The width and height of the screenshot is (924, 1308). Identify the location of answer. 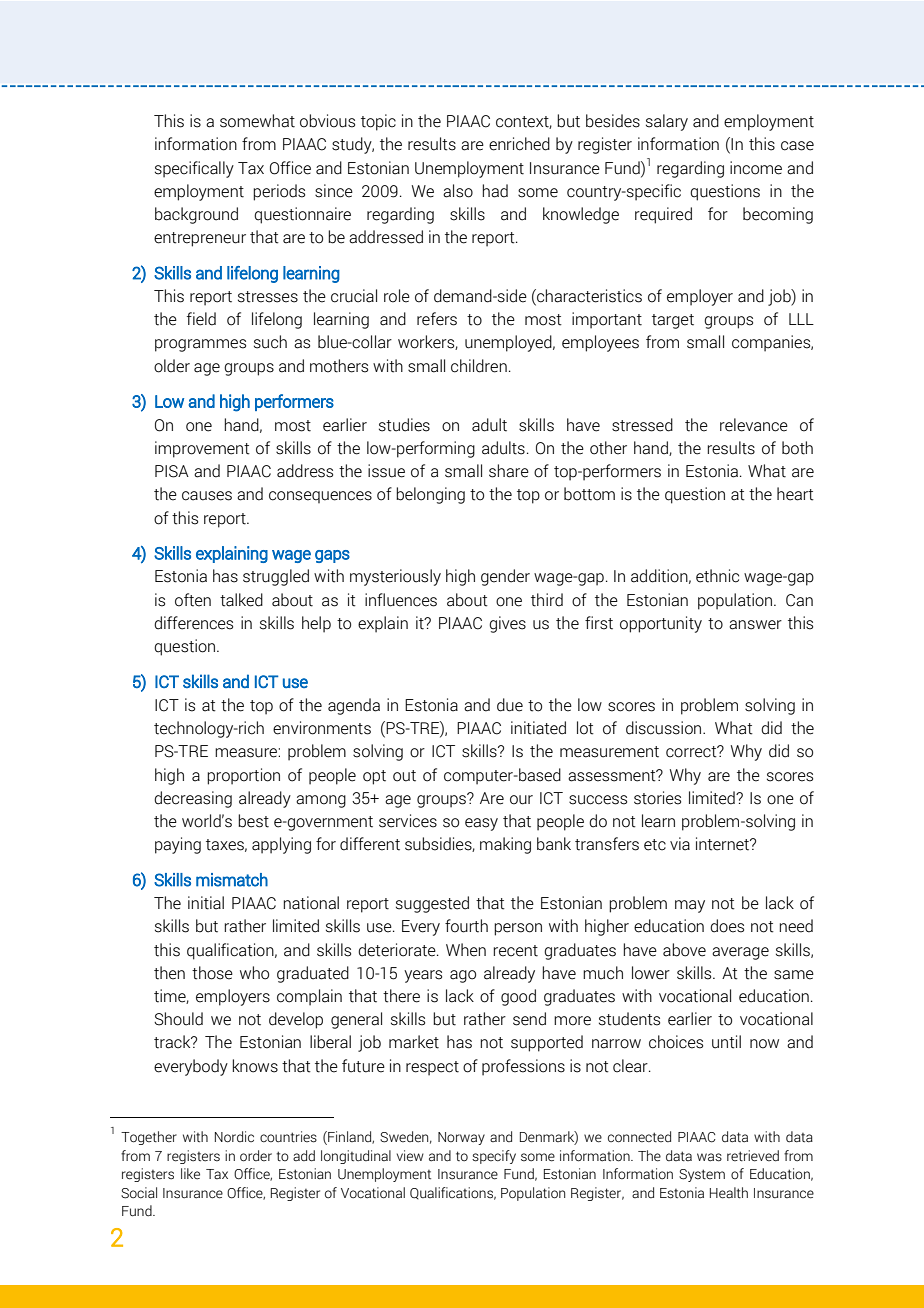
(755, 625).
